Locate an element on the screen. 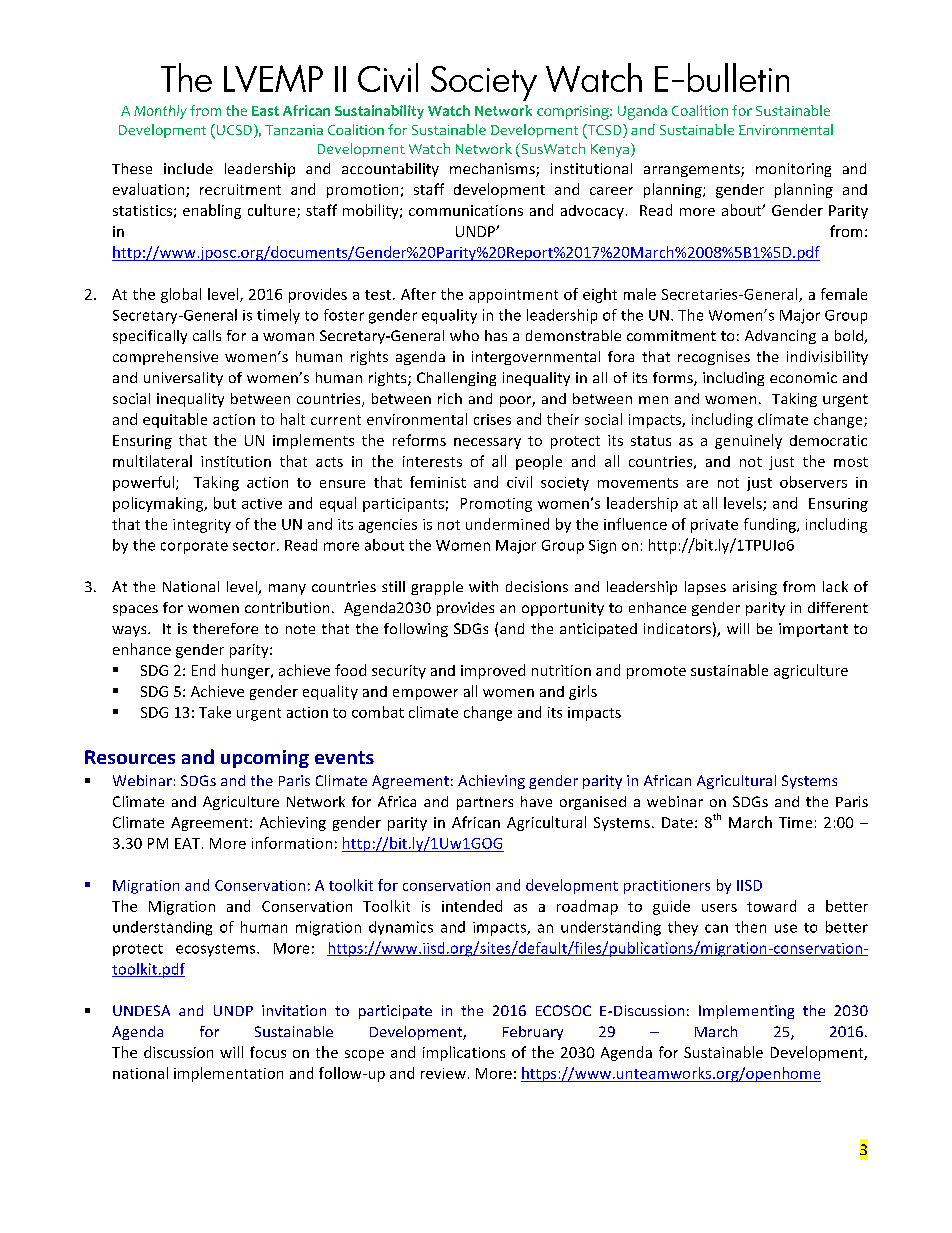 The width and height of the screenshot is (952, 1233). necessary is located at coordinates (487, 443).
